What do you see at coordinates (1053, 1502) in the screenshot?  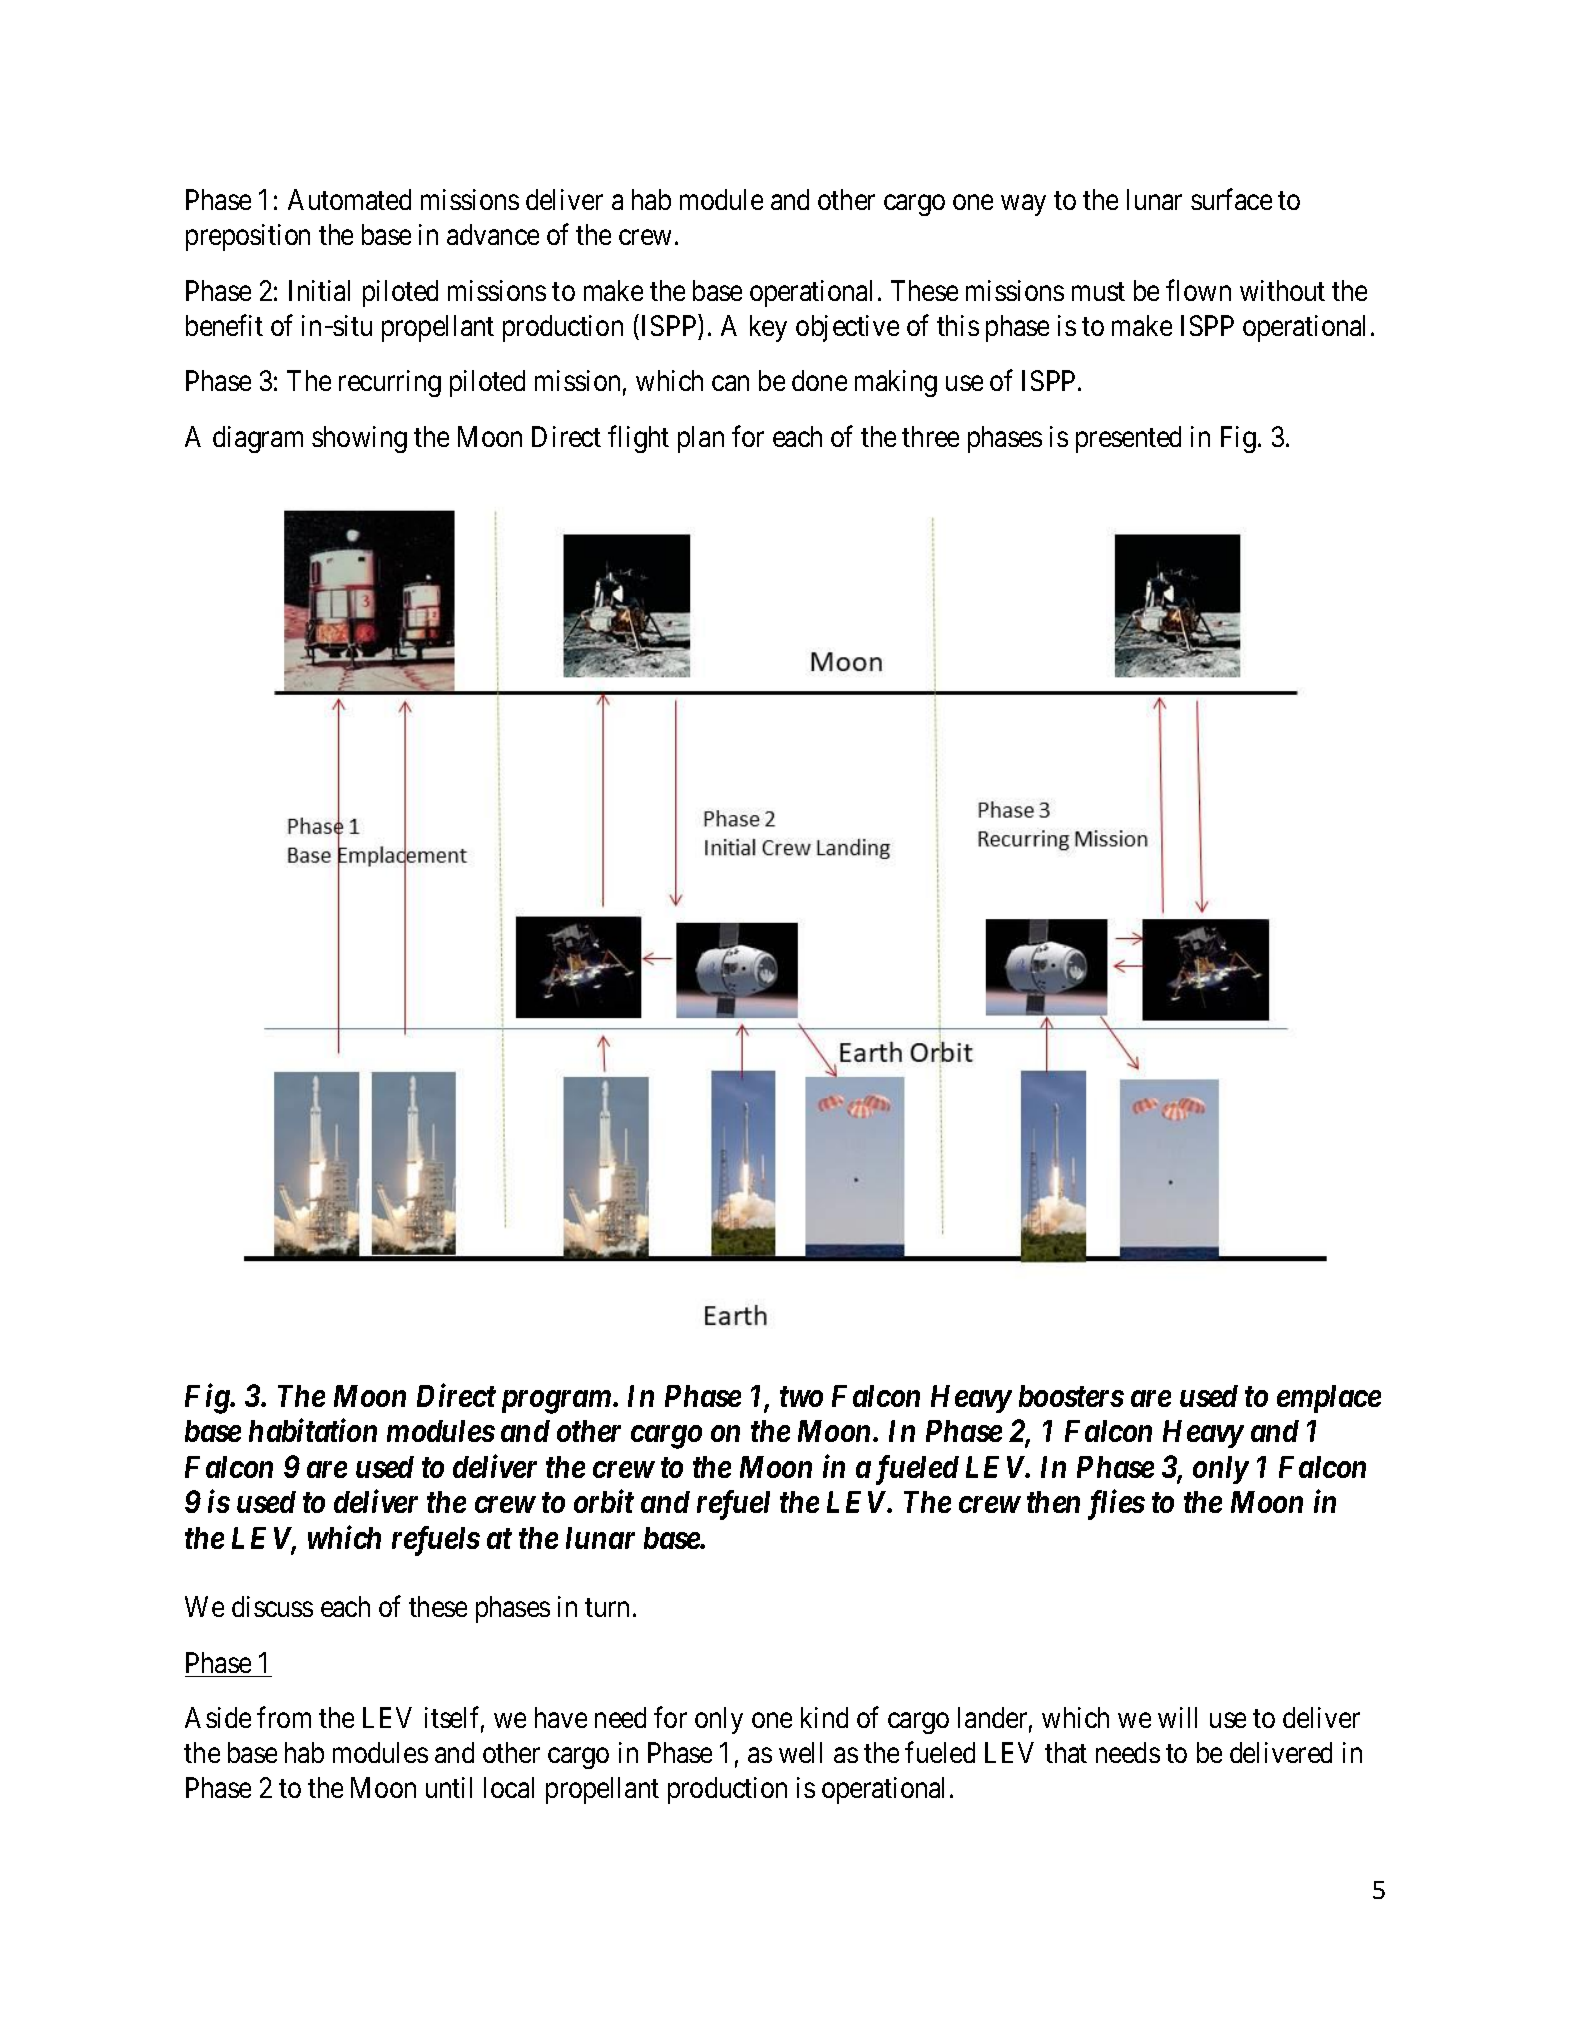 I see `then` at bounding box center [1053, 1502].
